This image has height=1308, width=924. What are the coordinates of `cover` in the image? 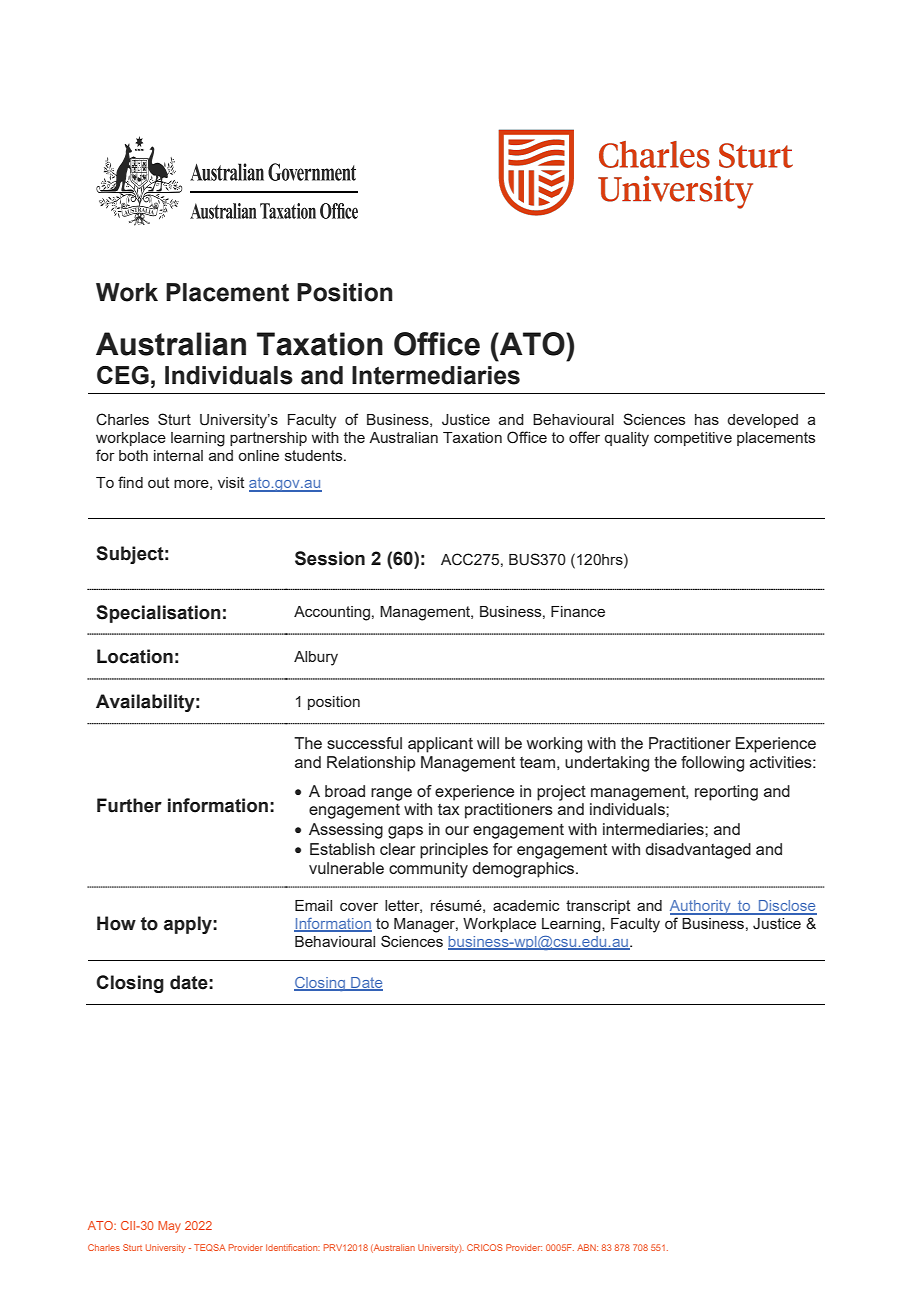 It's located at (359, 907).
